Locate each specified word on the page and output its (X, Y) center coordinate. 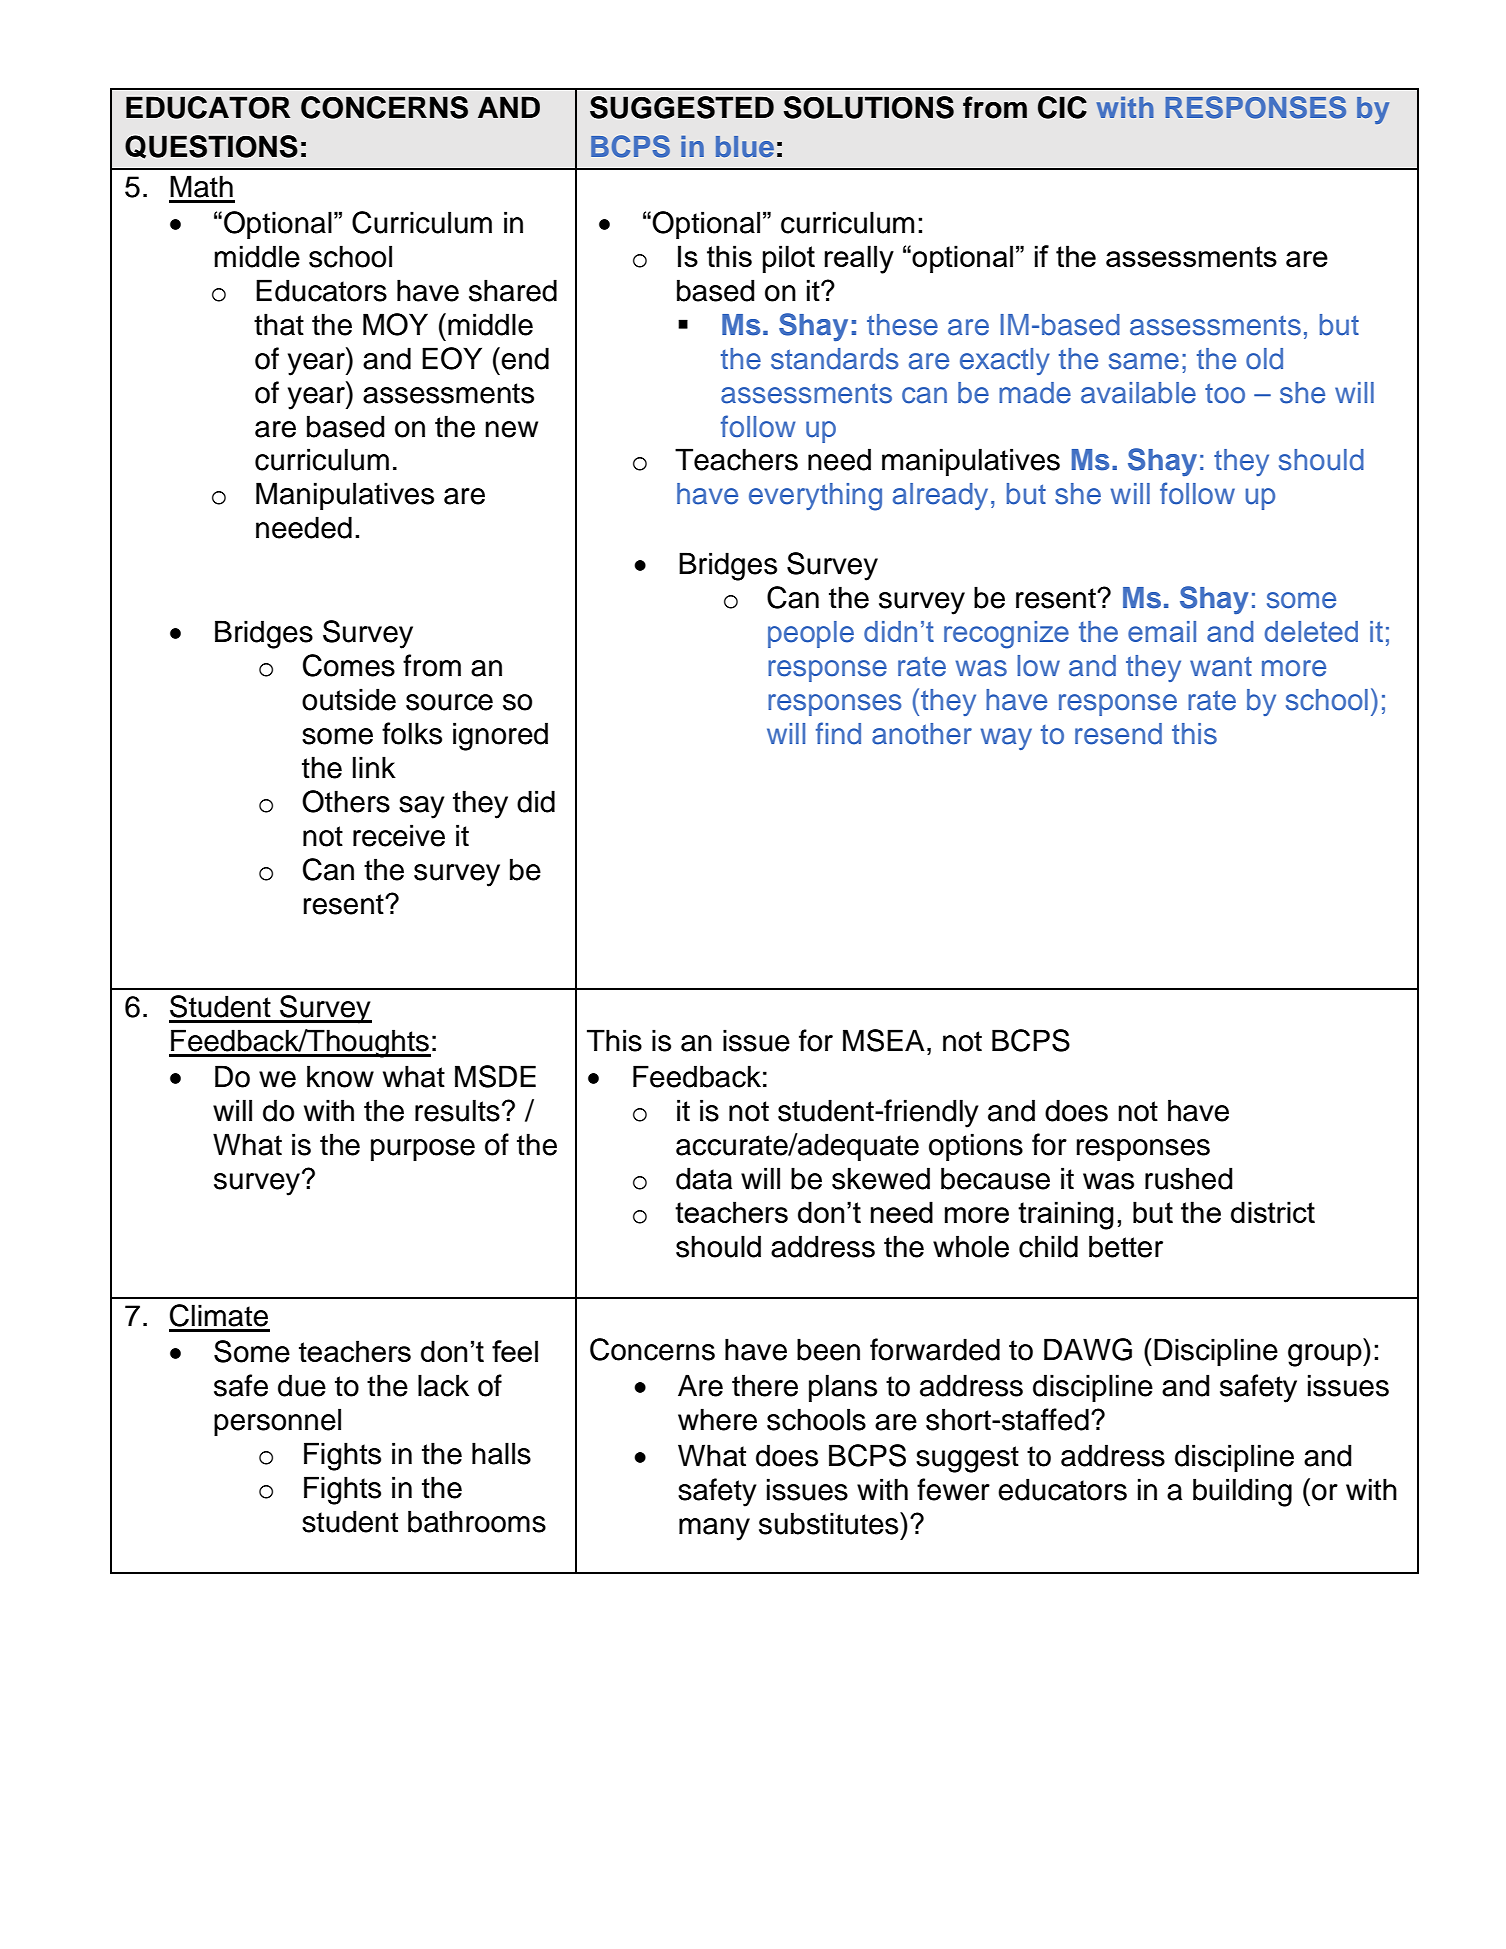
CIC (1062, 107)
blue (745, 146)
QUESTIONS (211, 147)
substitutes (830, 1523)
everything (815, 497)
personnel (277, 1422)
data (704, 1178)
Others (346, 801)
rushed (1188, 1178)
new (511, 429)
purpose (423, 1150)
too (1225, 393)
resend (1118, 734)
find (838, 733)
